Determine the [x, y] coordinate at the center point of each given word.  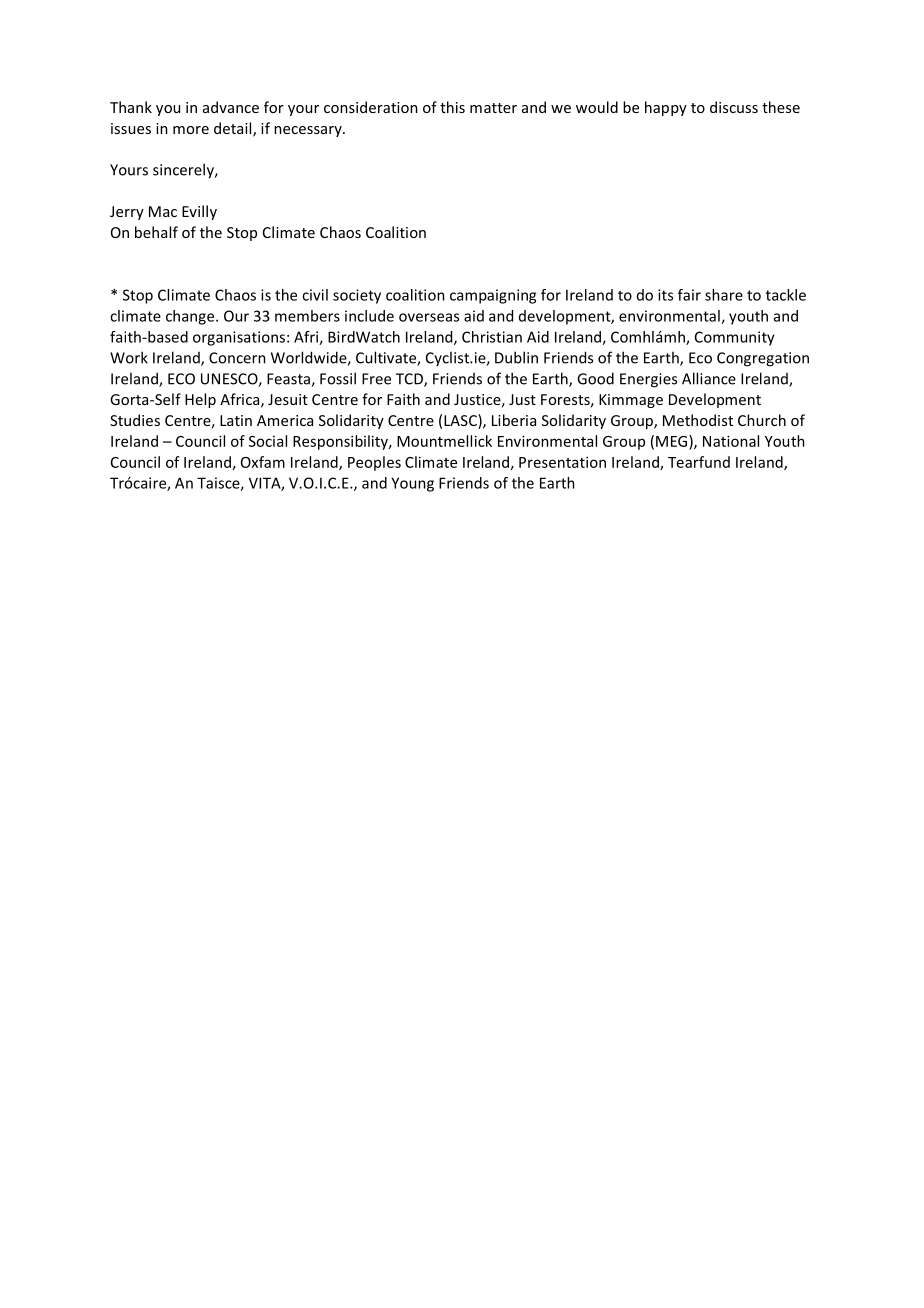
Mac [163, 211]
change [191, 317]
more [191, 130]
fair [689, 295]
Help [200, 400]
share [724, 295]
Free [376, 379]
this [452, 107]
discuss [734, 107]
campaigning [493, 296]
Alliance [709, 378]
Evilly [199, 212]
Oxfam [263, 462]
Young [412, 484]
